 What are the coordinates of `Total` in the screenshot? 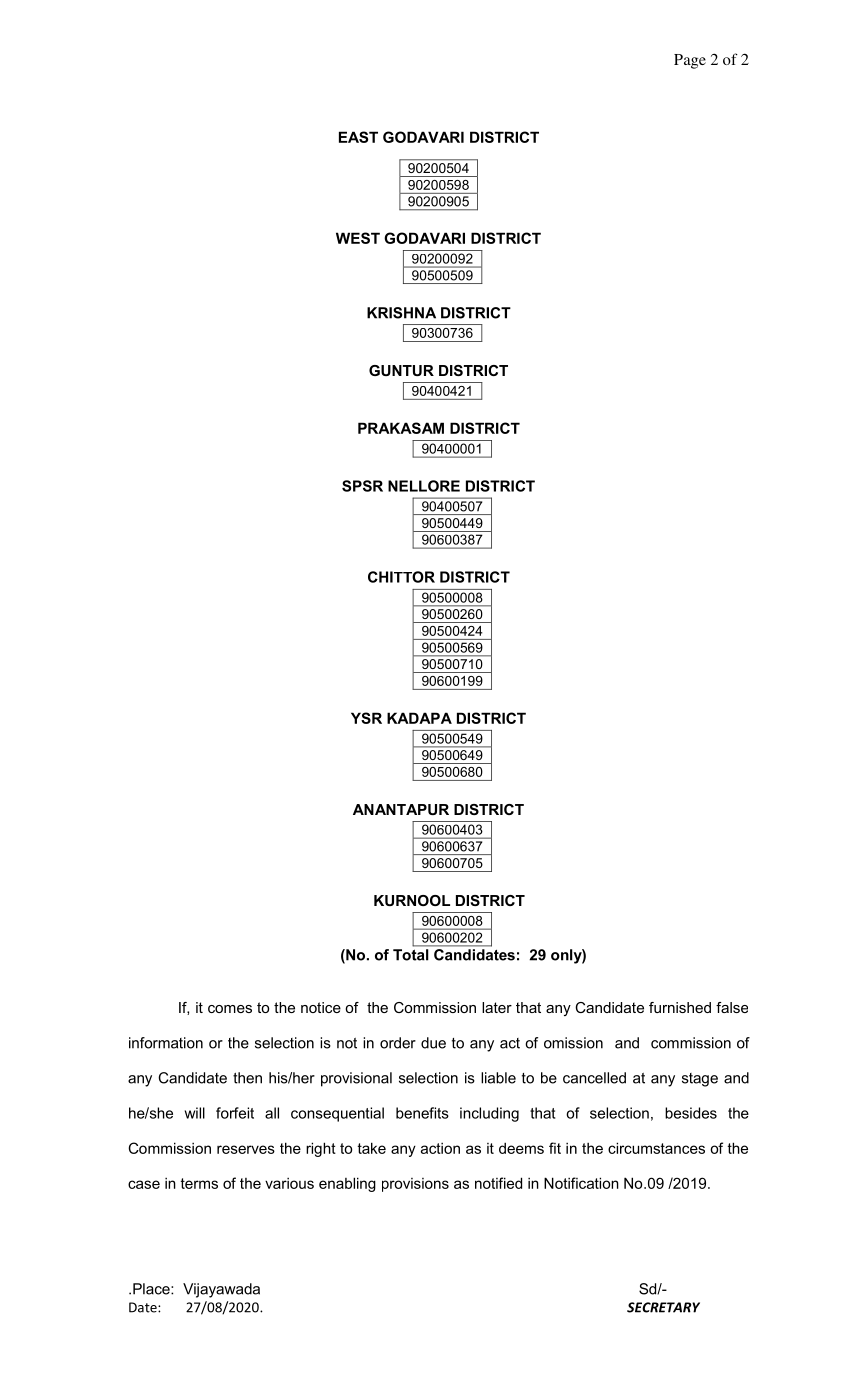 It's located at (411, 955).
